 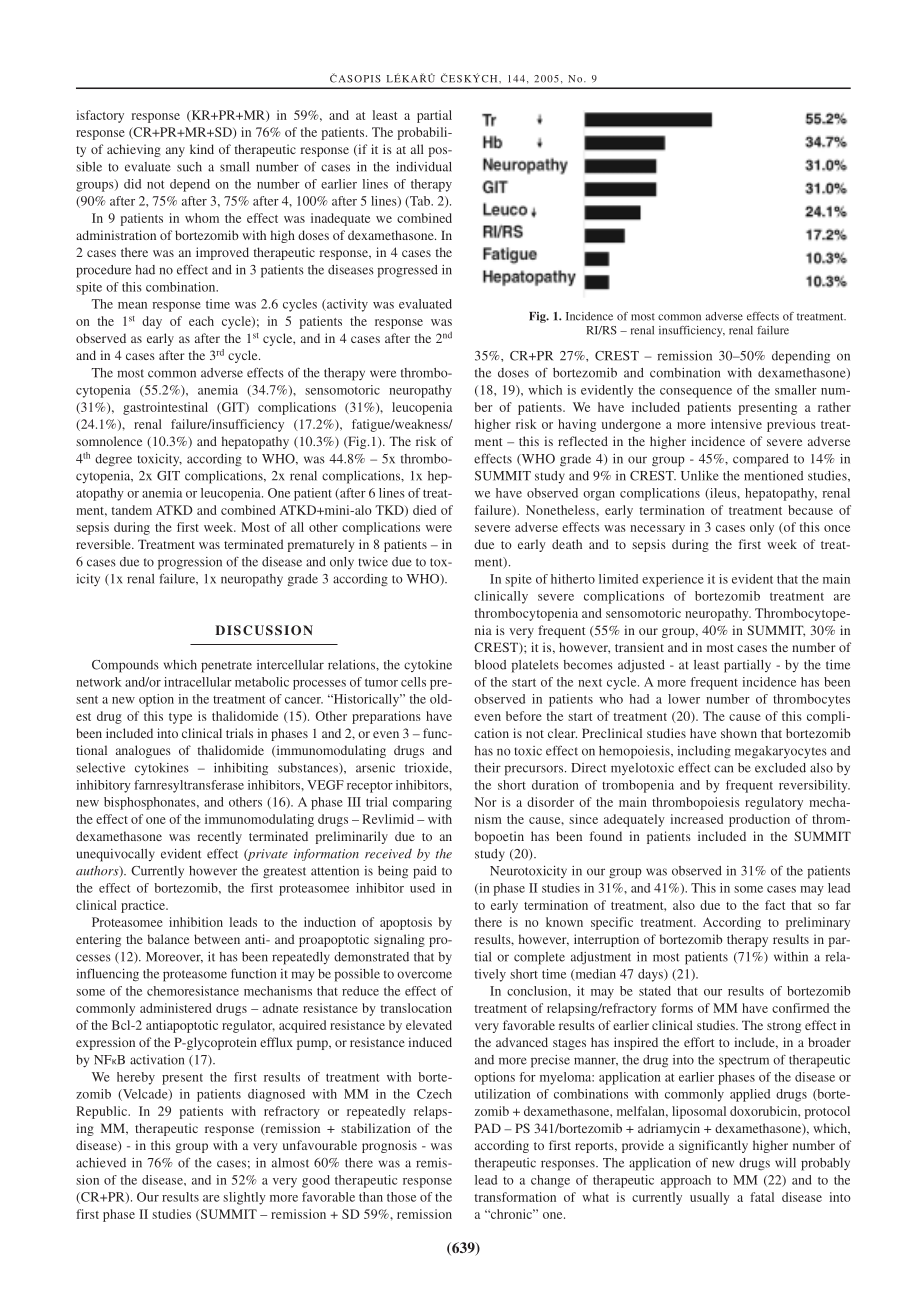 I want to click on balance, so click(x=168, y=939).
